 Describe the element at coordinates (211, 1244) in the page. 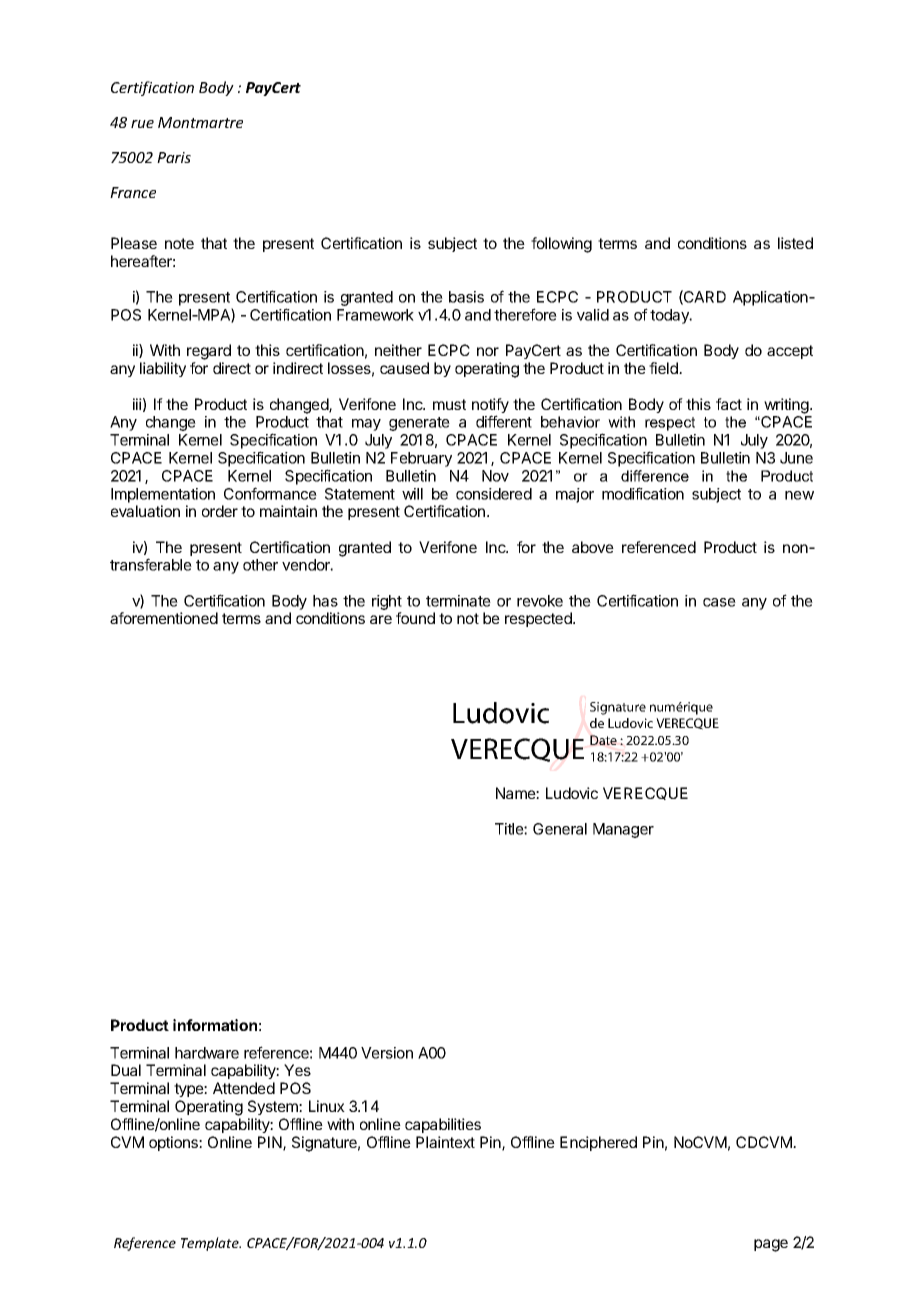

I see `Template` at that location.
